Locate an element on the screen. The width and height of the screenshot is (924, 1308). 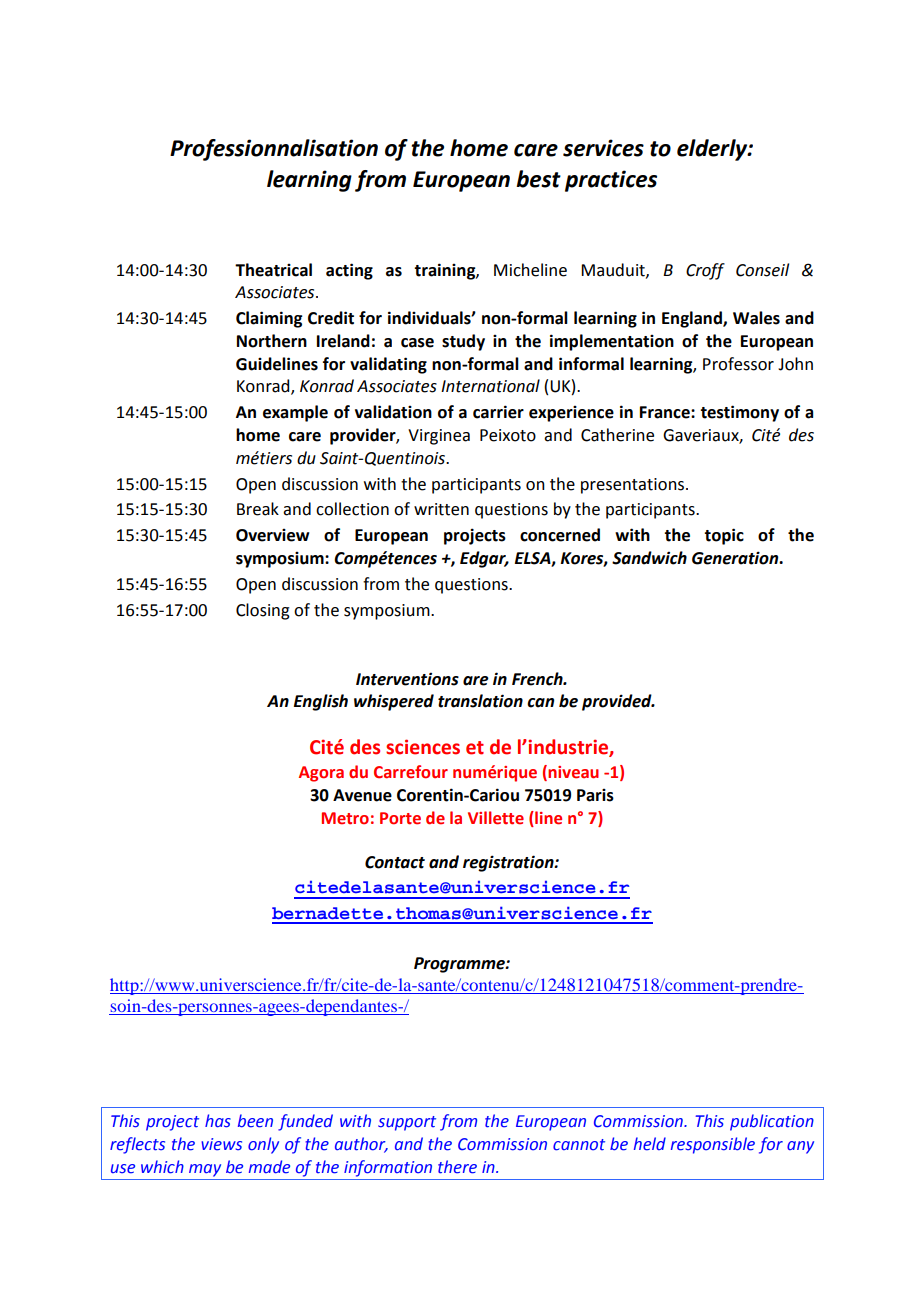
there is located at coordinates (457, 1167).
